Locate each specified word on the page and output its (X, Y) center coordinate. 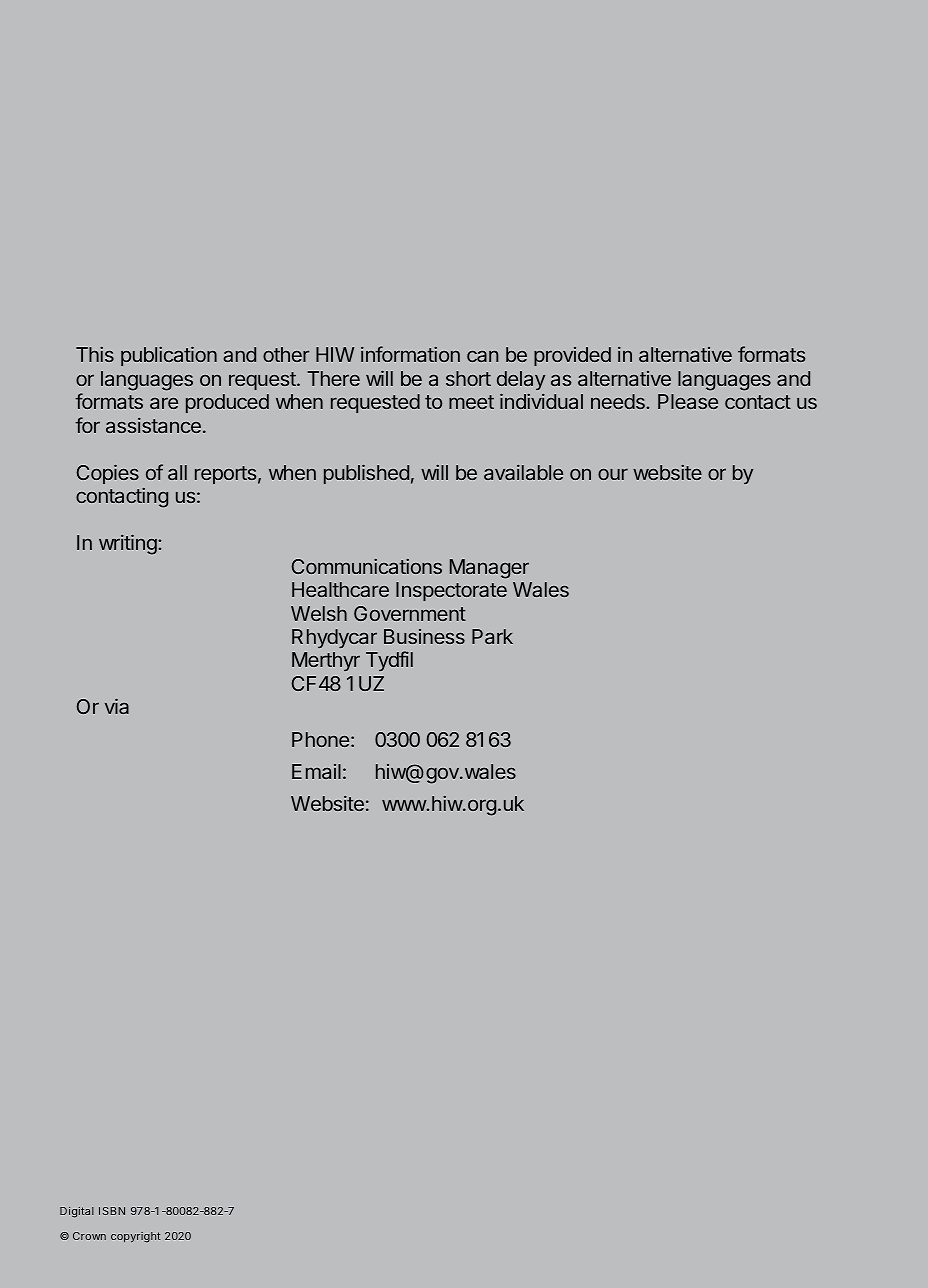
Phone (320, 739)
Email (316, 771)
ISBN (112, 1211)
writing (129, 544)
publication (169, 356)
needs (619, 401)
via (117, 706)
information (410, 354)
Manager (489, 569)
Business (424, 636)
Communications (367, 566)
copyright (135, 1237)
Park (492, 636)
